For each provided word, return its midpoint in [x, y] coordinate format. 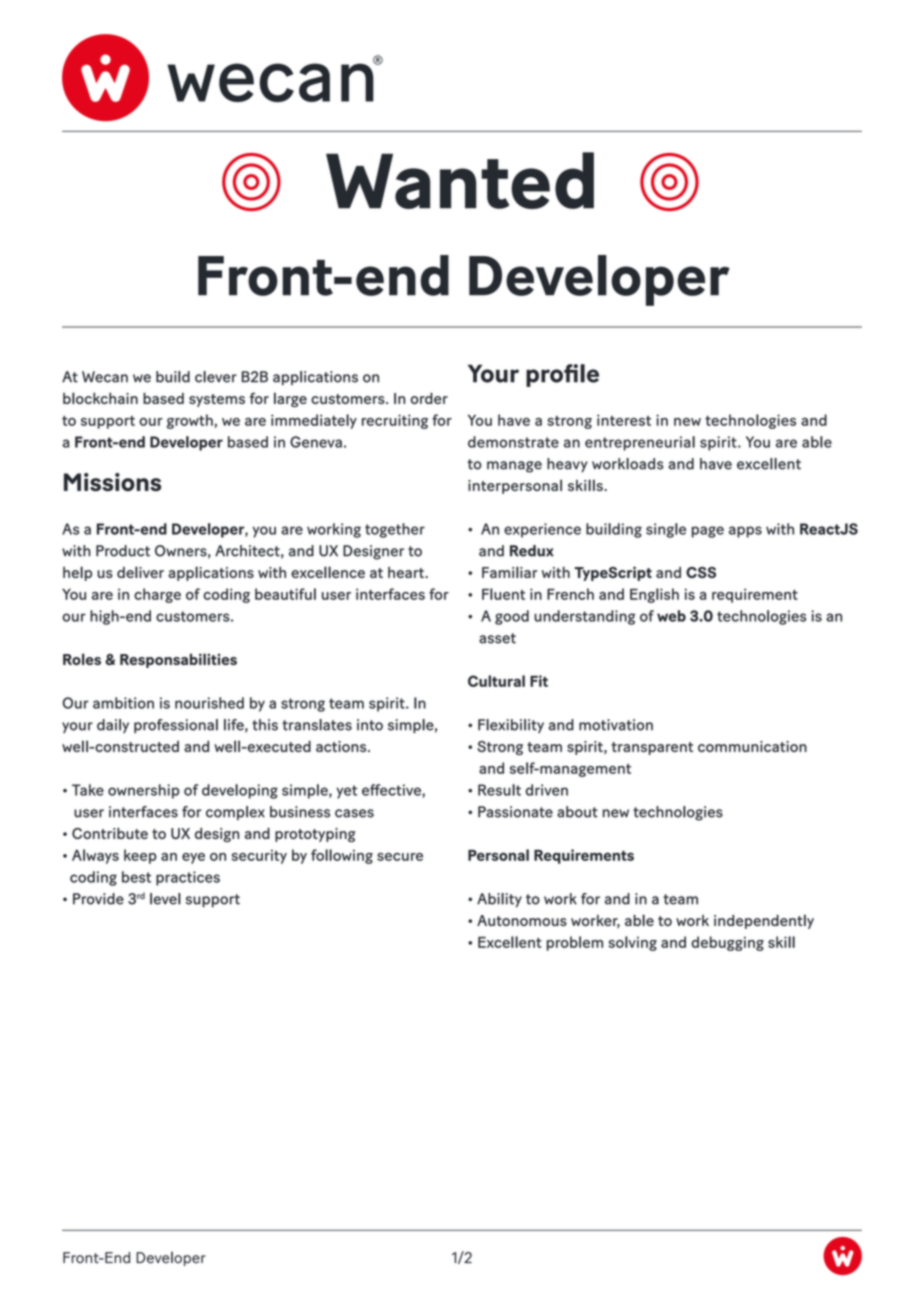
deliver [140, 572]
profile [562, 375]
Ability [499, 900]
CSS [701, 572]
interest [624, 420]
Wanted [460, 180]
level [165, 899]
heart [407, 572]
